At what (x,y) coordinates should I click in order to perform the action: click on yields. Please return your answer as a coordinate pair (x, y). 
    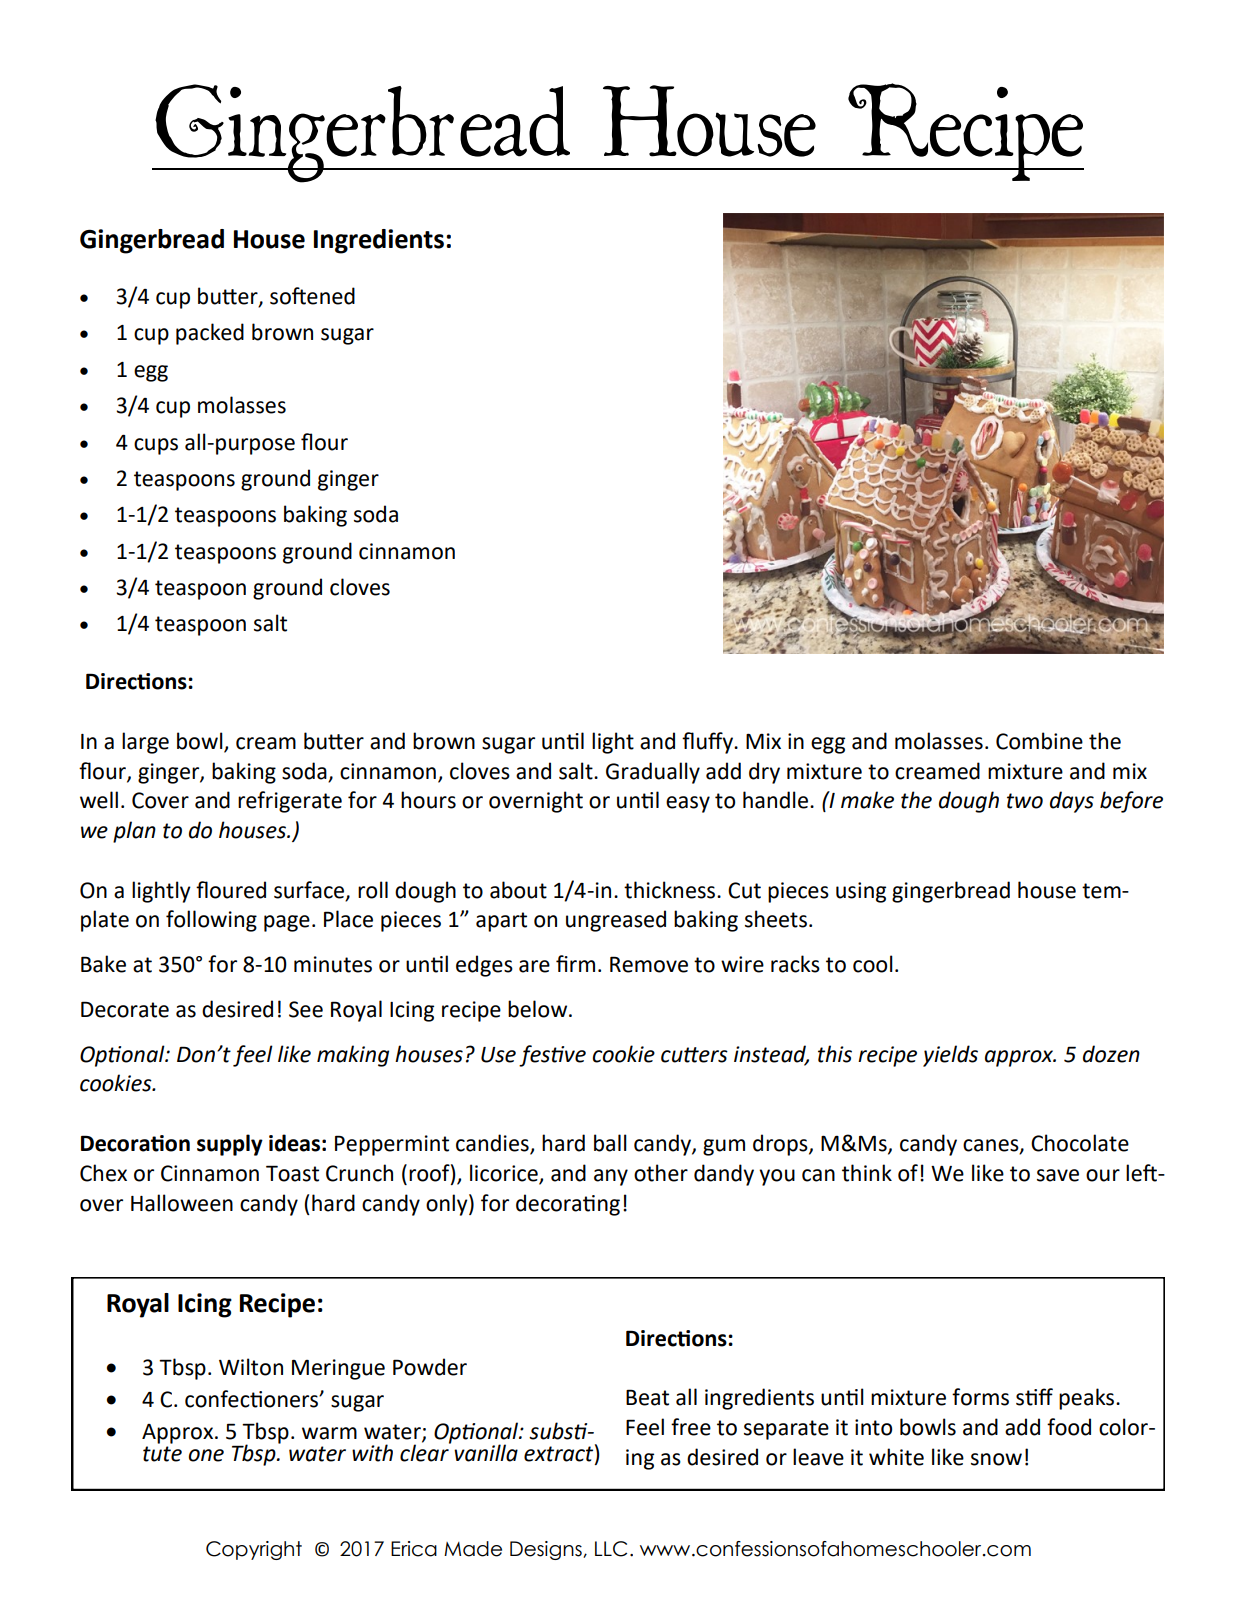
    Looking at the image, I should click on (950, 1056).
